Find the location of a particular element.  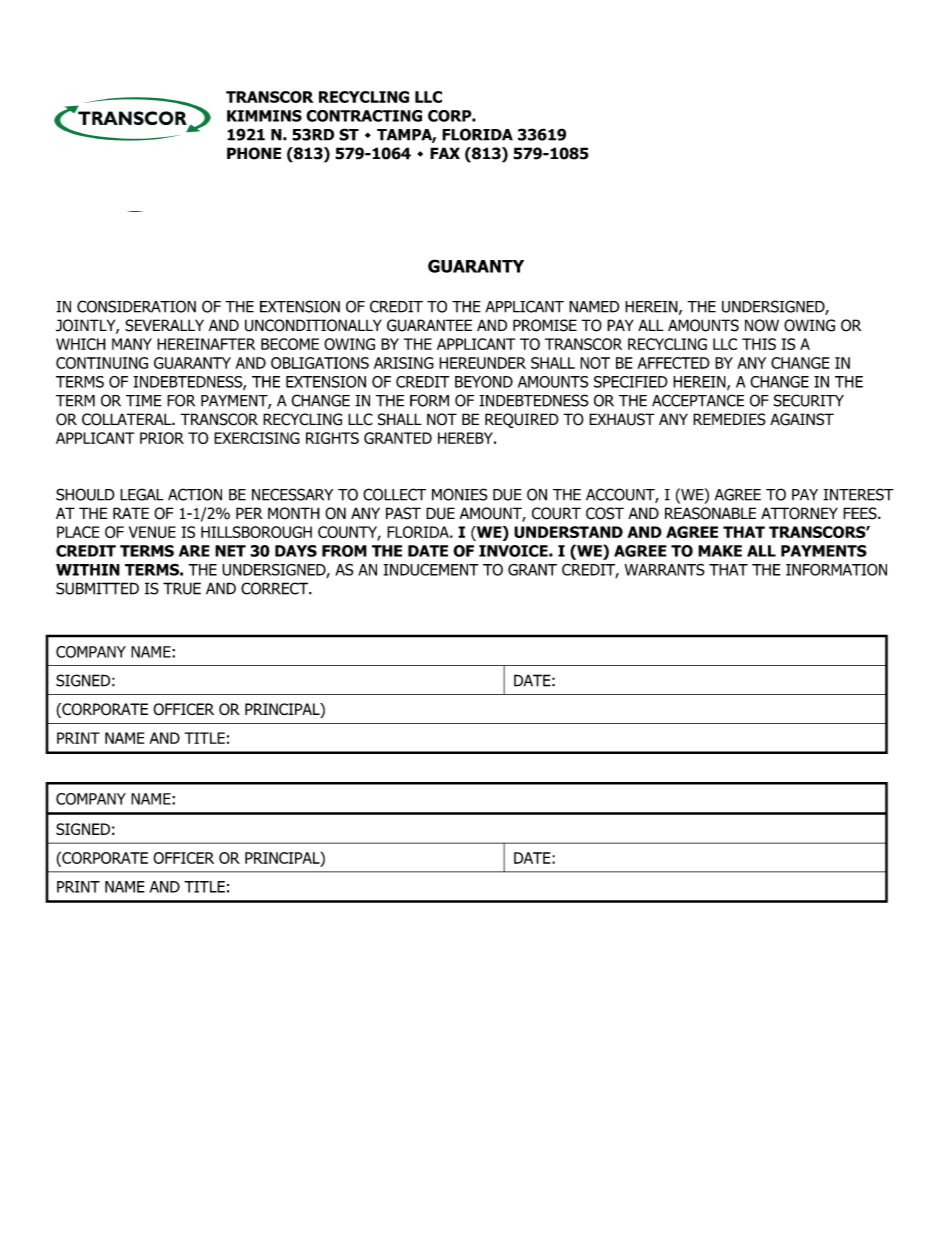

CONTRACTING is located at coordinates (364, 116).
